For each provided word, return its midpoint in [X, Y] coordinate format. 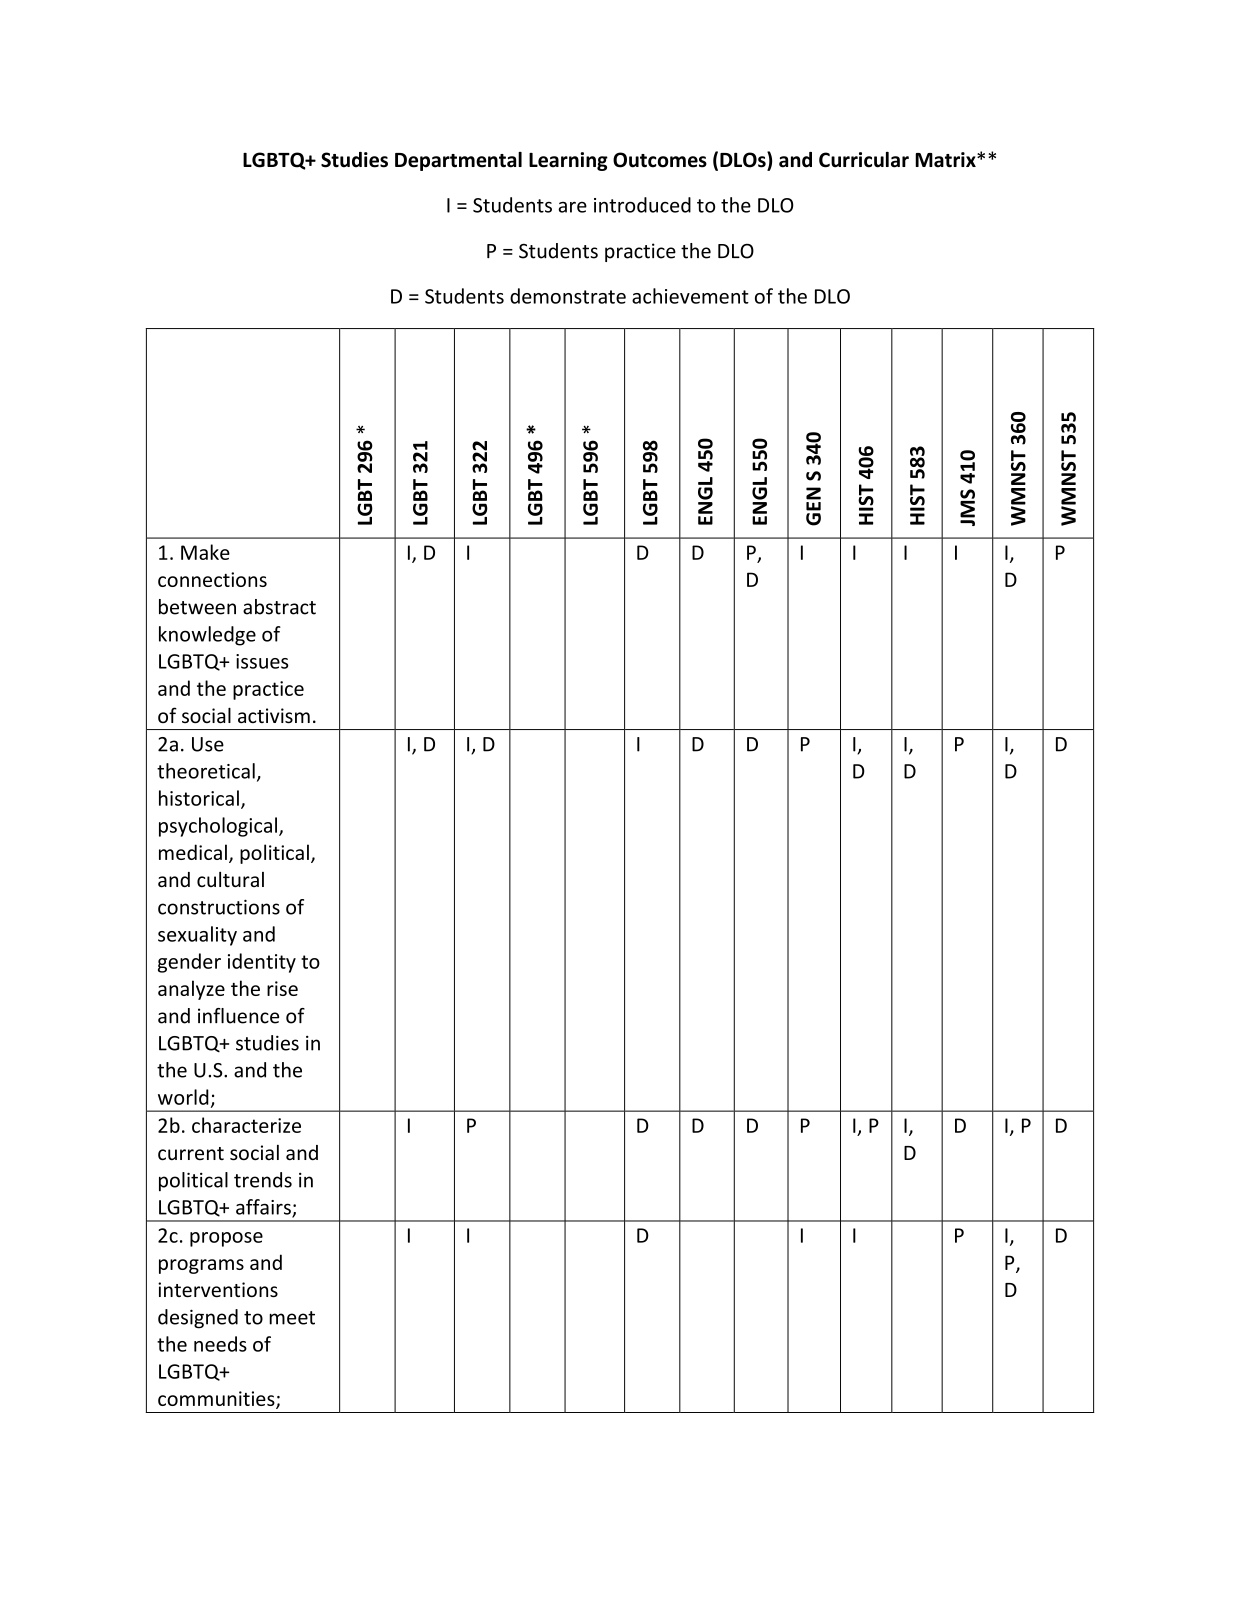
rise [282, 988]
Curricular [864, 160]
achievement [690, 296]
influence [238, 1016]
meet [292, 1318]
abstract [279, 607]
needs [220, 1344]
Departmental [458, 161]
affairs [264, 1208]
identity [262, 963]
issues [262, 661]
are [572, 207]
